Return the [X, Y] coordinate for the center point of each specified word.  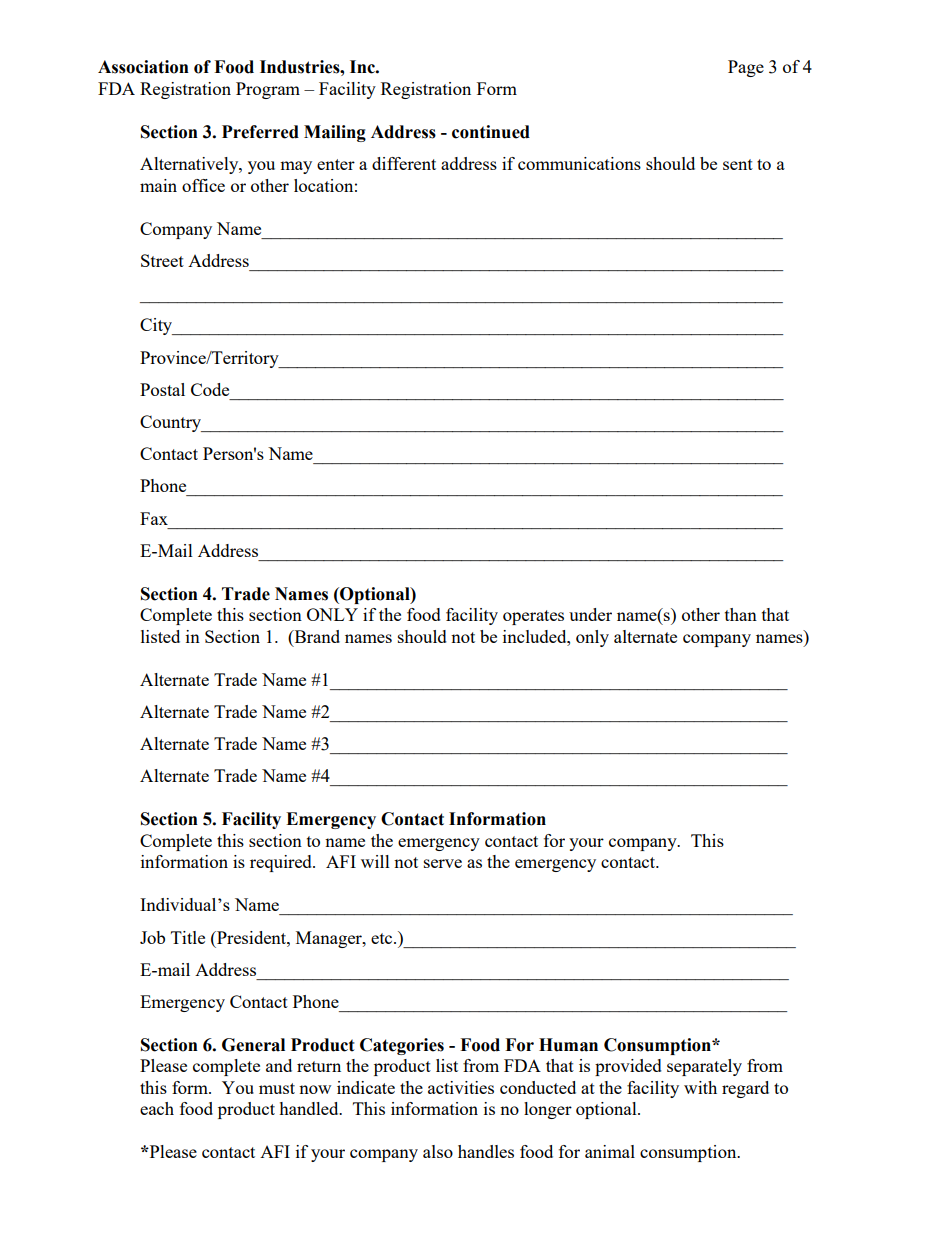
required [282, 863]
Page [746, 68]
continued [491, 132]
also [438, 1151]
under [590, 614]
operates [533, 617]
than [741, 614]
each [157, 1108]
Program [268, 90]
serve [443, 863]
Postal [162, 389]
